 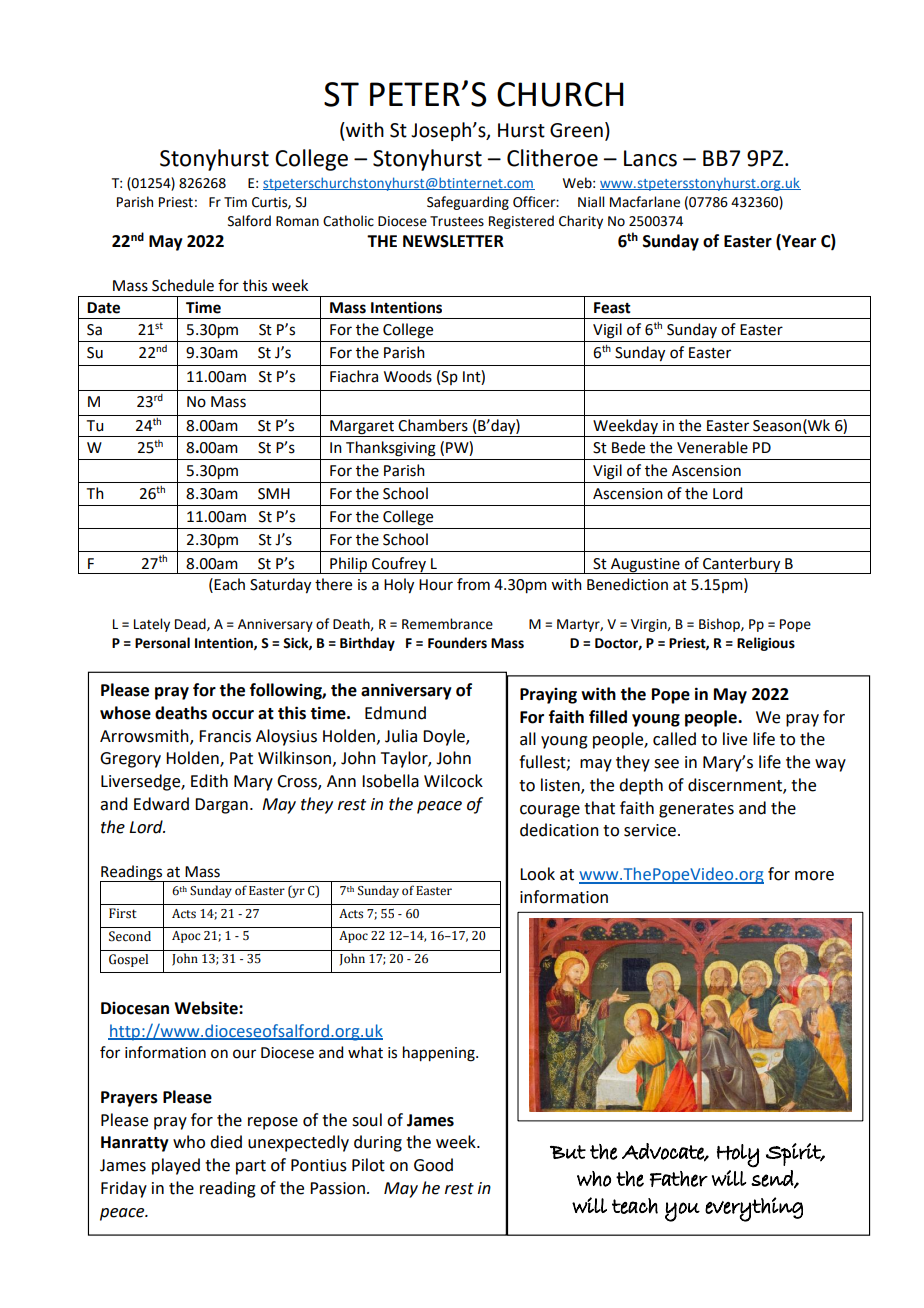 What do you see at coordinates (297, 221) in the page?
I see `Roman` at bounding box center [297, 221].
